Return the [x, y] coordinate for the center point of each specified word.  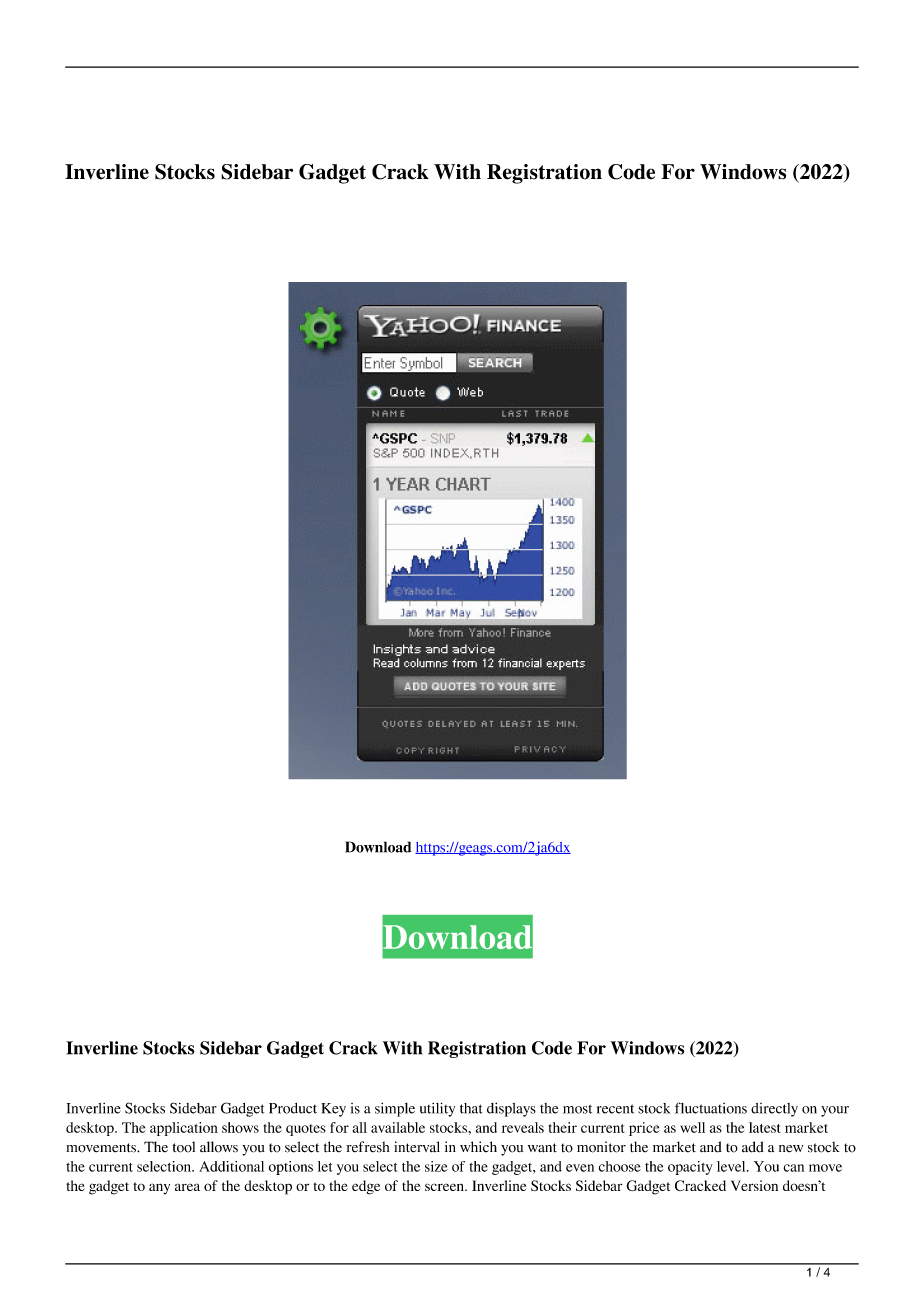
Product [293, 1108]
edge [366, 1187]
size [436, 1166]
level [732, 1166]
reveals [523, 1127]
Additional [231, 1166]
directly [774, 1110]
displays [511, 1109]
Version [754, 1185]
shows [240, 1127]
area [187, 1187]
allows [219, 1147]
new [791, 1149]
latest [764, 1127]
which [478, 1146]
